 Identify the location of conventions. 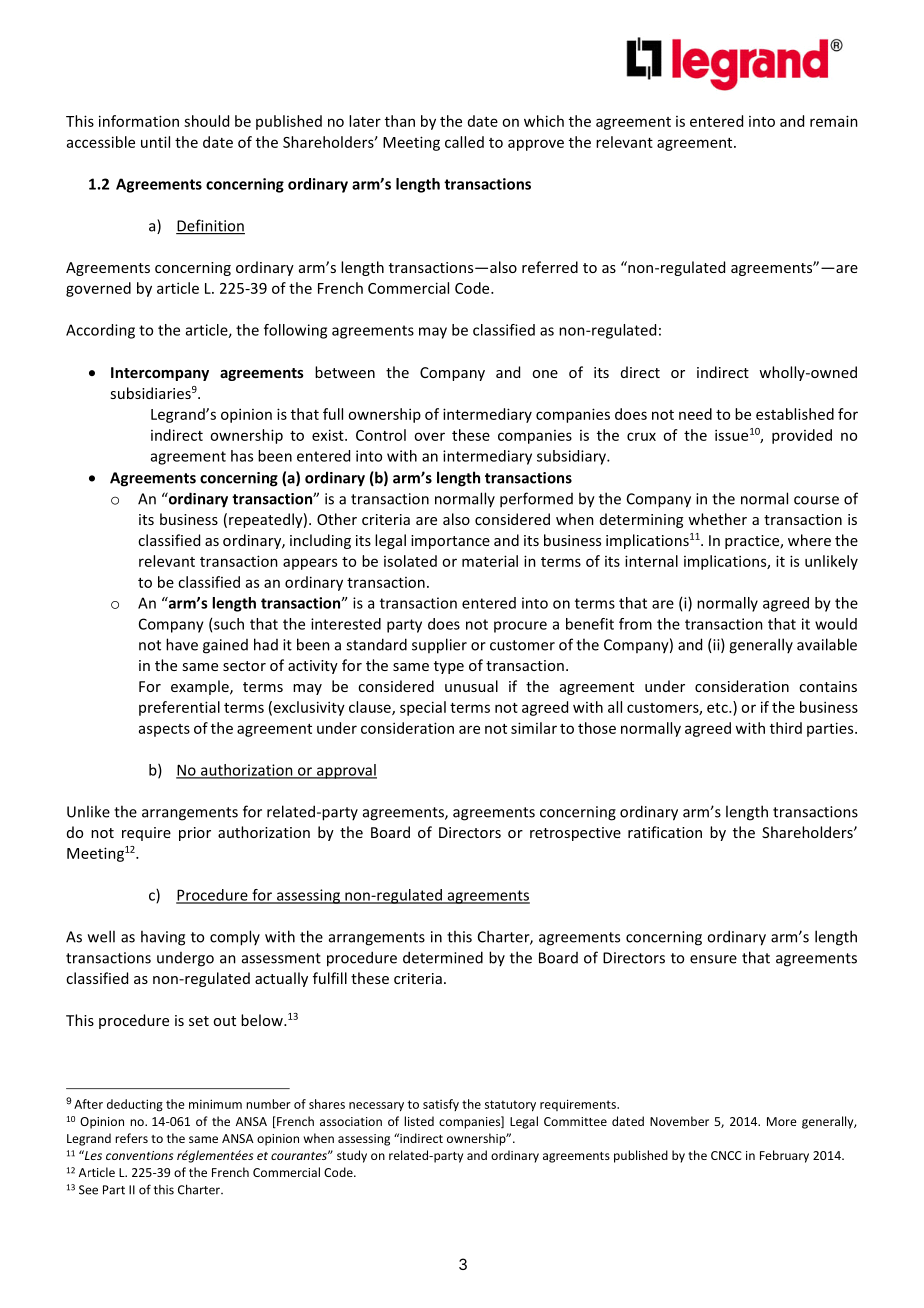
(139, 1155).
